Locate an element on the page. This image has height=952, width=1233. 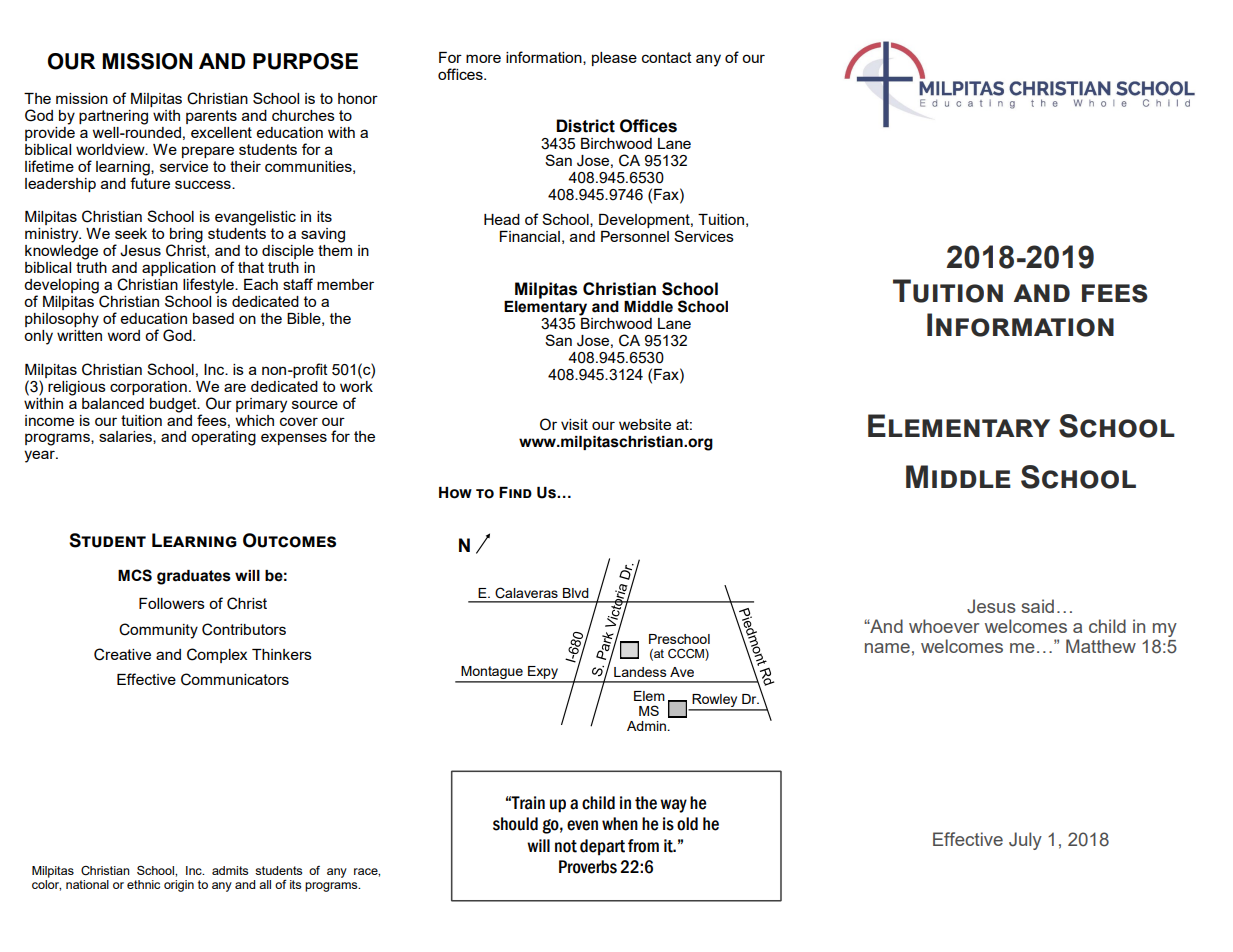
Communicators is located at coordinates (235, 679).
